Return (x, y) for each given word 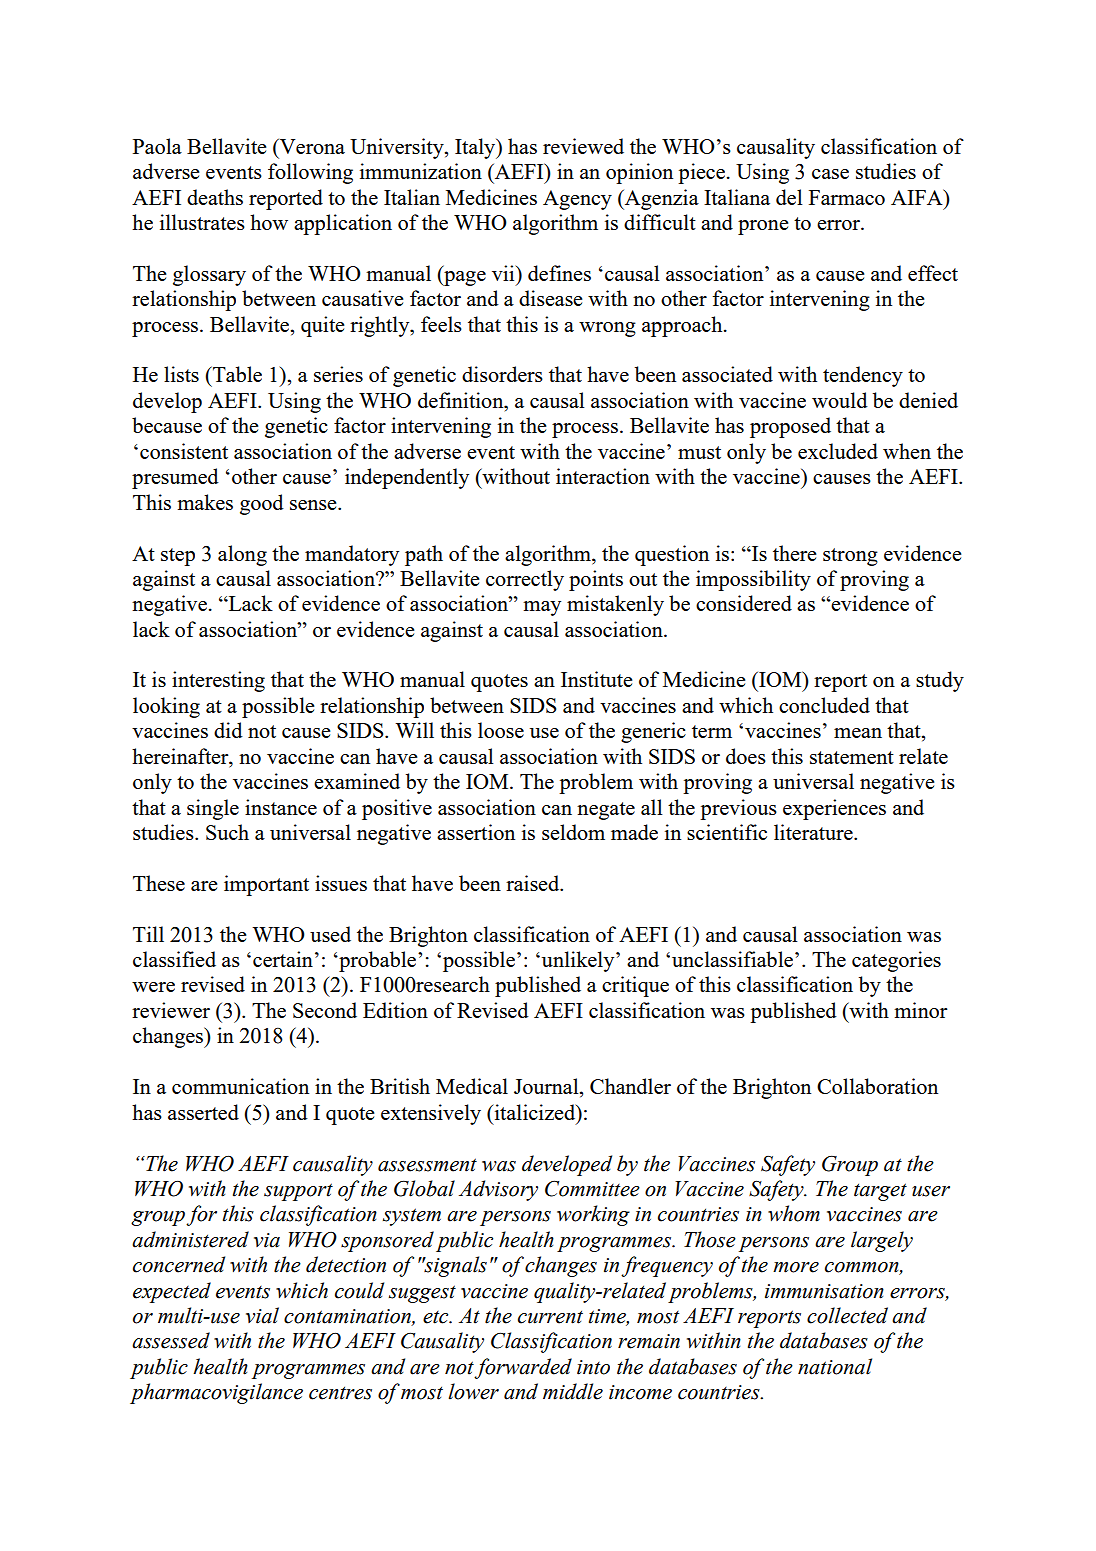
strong (850, 557)
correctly (525, 580)
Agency (577, 200)
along (242, 555)
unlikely (579, 961)
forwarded (523, 1368)
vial (262, 1315)
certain (283, 959)
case (830, 174)
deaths (215, 197)
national (835, 1366)
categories (896, 961)
